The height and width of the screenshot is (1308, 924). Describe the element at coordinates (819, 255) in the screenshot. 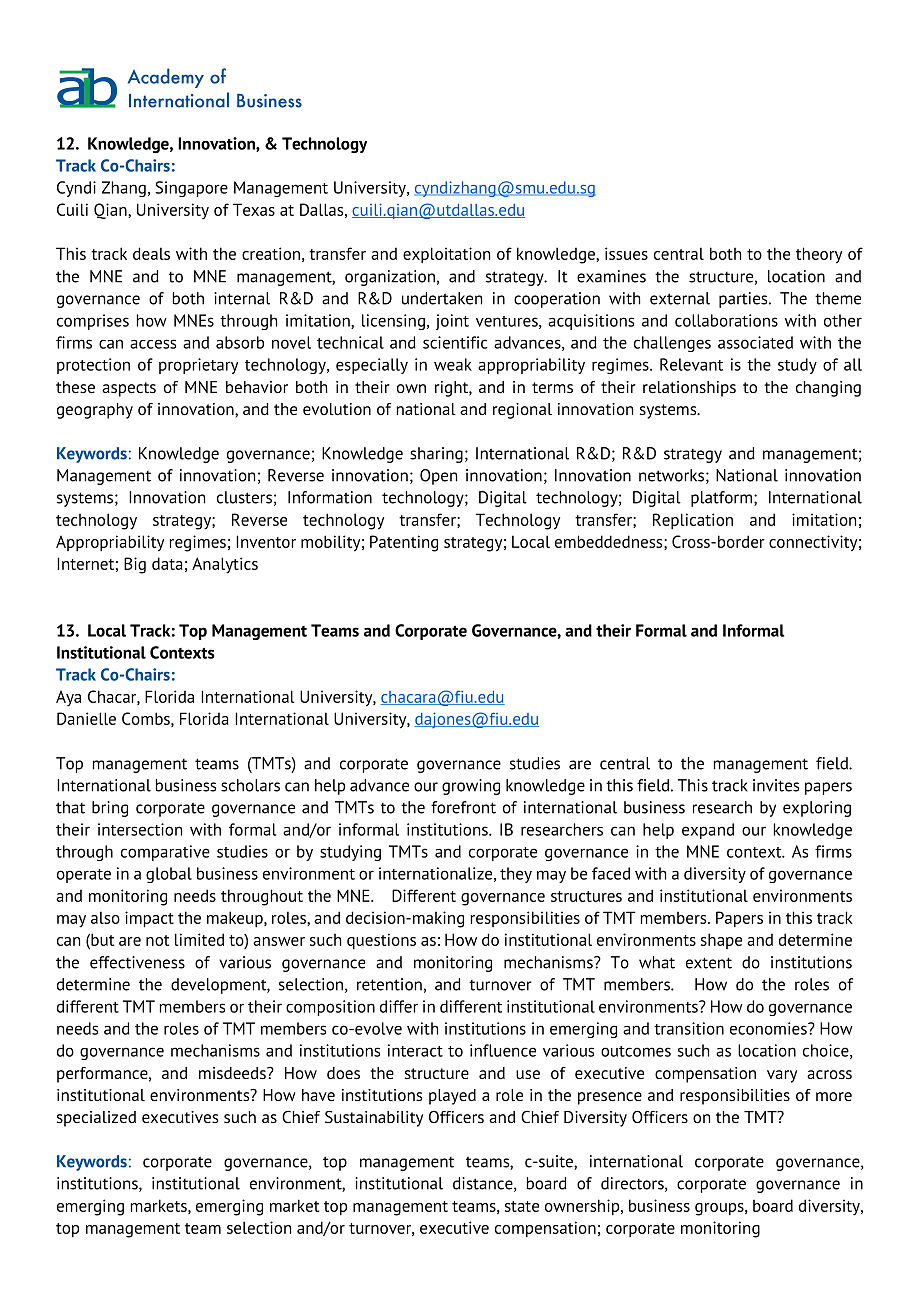

I see `theory` at that location.
